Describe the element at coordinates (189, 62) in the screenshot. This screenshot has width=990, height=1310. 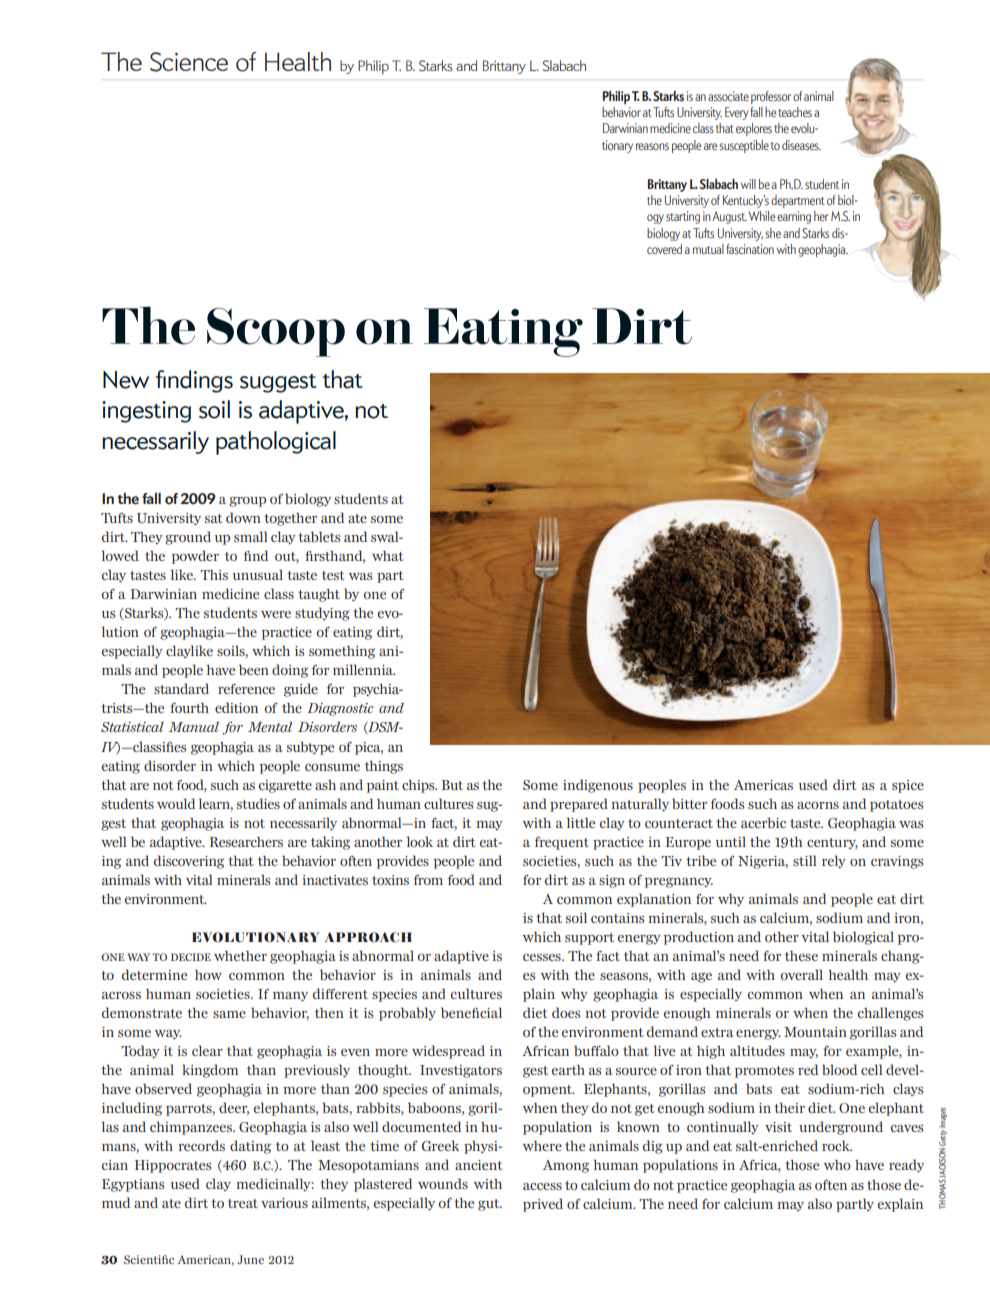
I see `Science` at that location.
